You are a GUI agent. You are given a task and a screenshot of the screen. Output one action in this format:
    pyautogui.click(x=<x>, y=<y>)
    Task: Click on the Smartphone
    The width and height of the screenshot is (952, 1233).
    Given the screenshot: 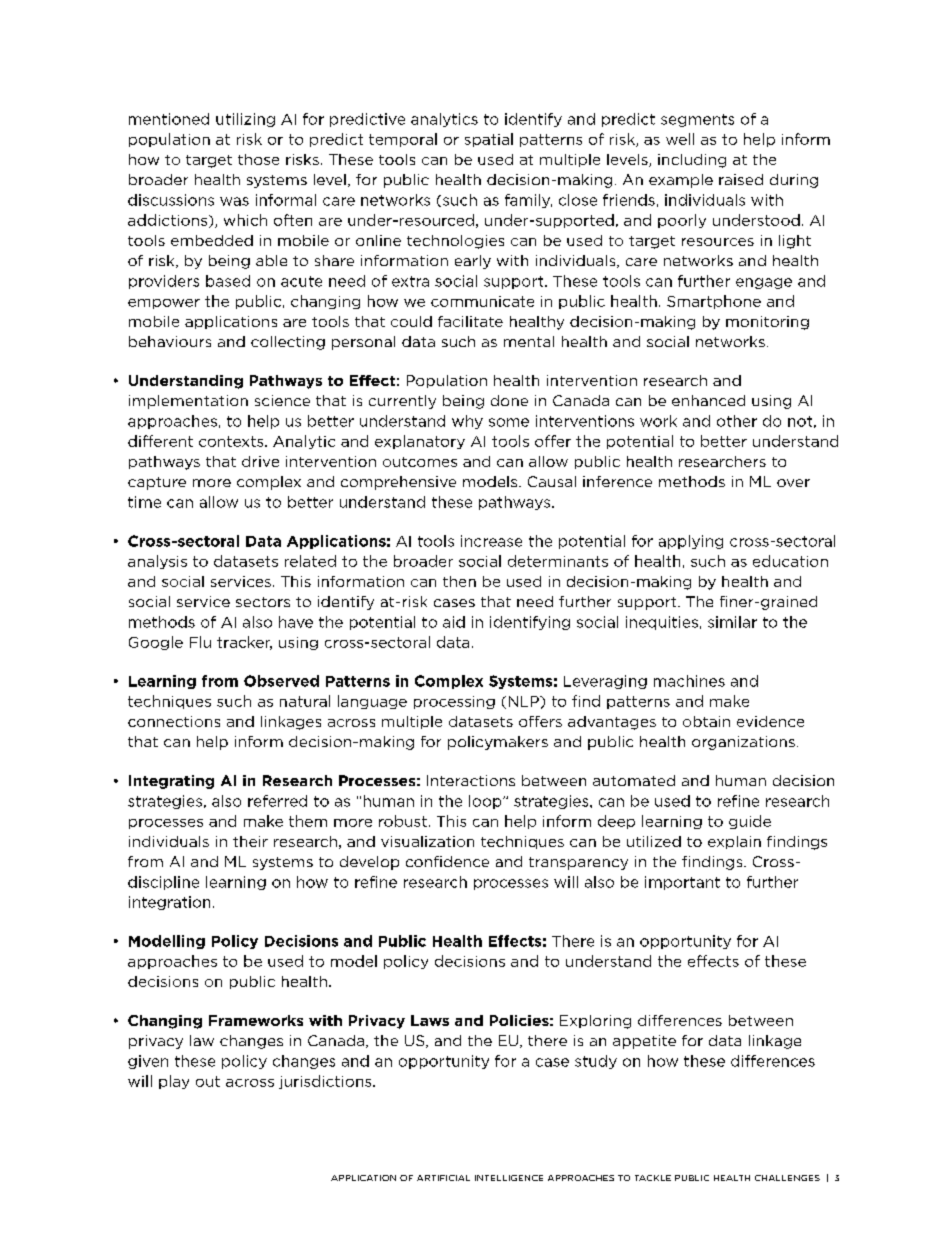 What is the action you would take?
    pyautogui.click(x=714, y=302)
